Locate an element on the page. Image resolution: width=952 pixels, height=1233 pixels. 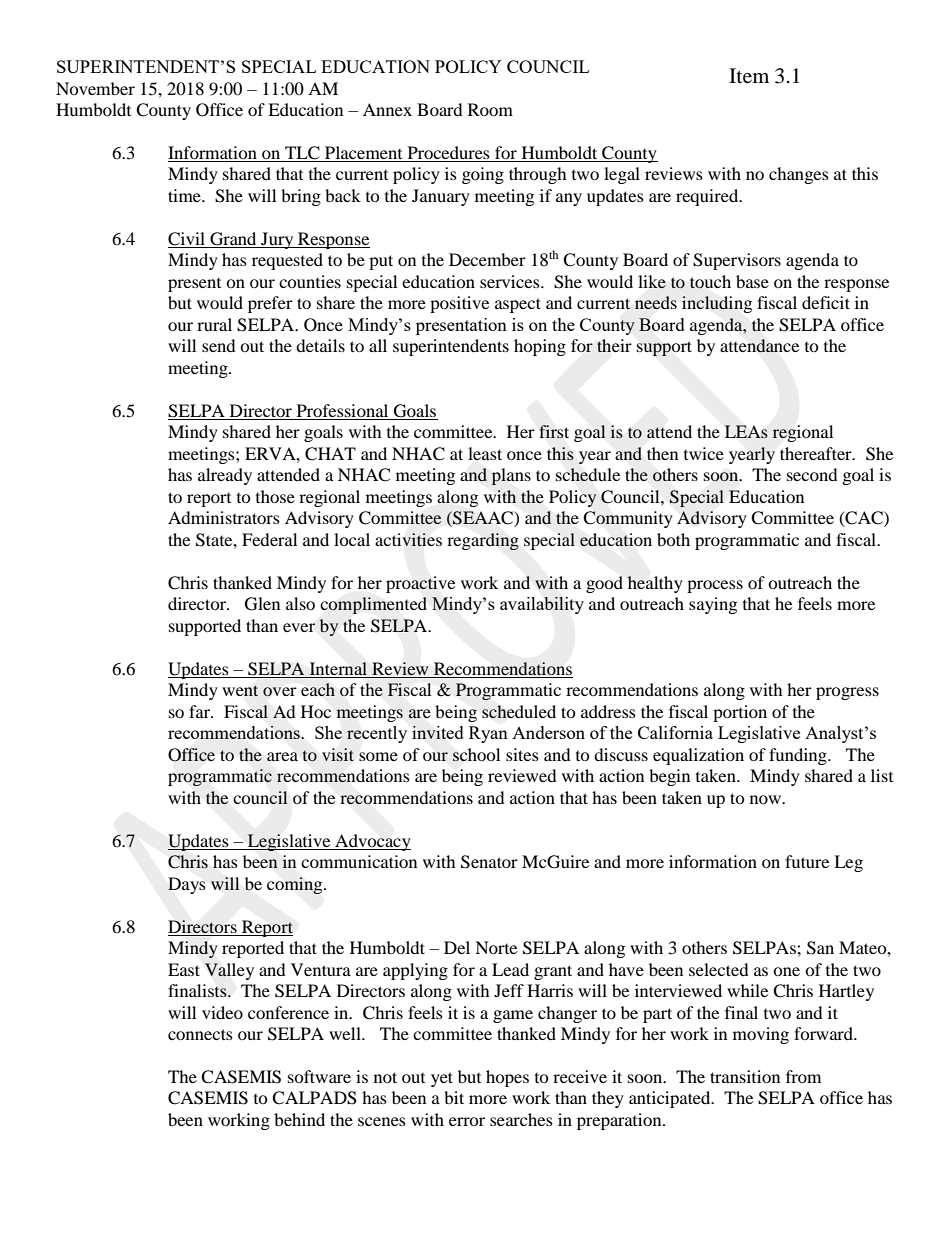
Room is located at coordinates (490, 109).
